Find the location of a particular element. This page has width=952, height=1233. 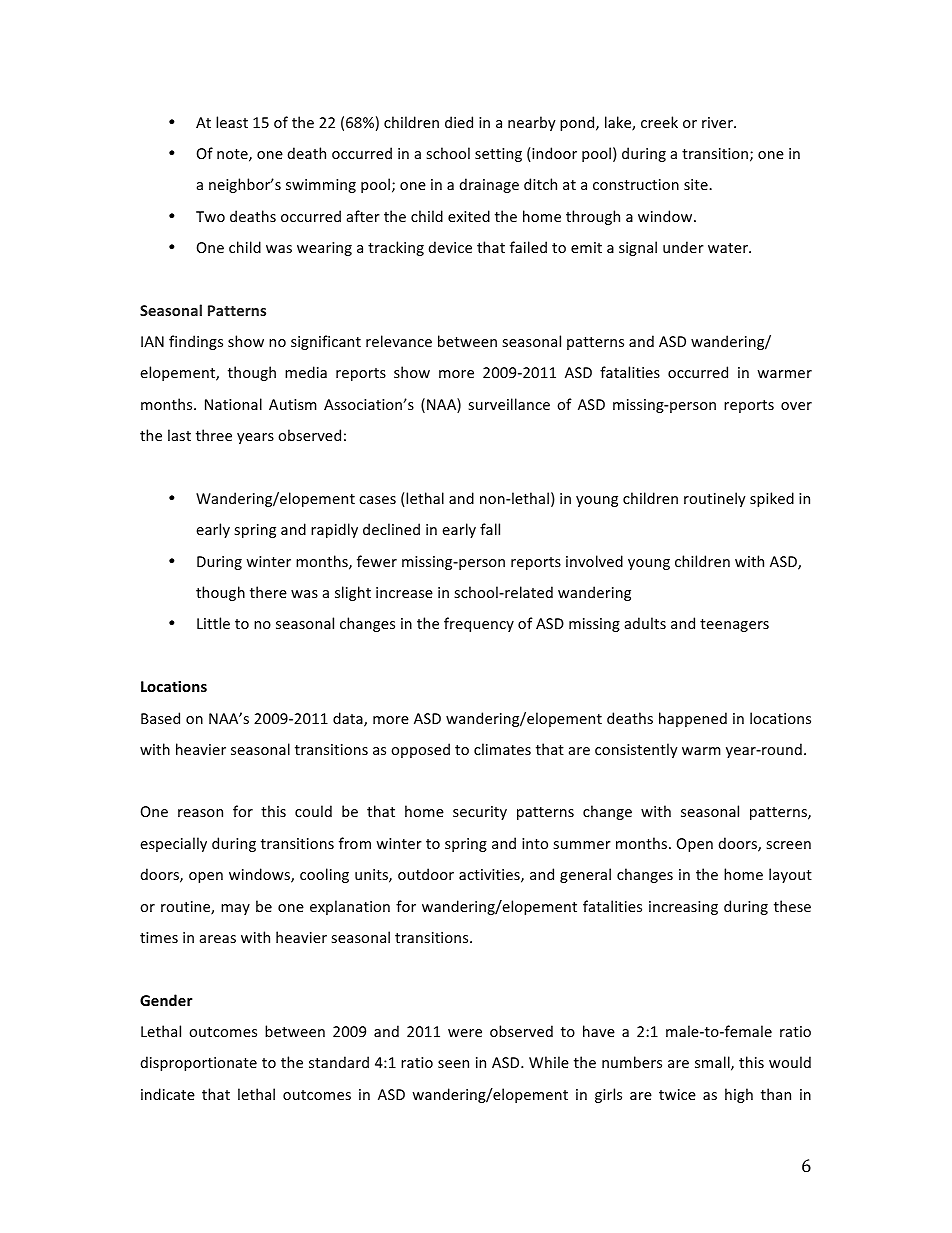

National is located at coordinates (233, 404).
